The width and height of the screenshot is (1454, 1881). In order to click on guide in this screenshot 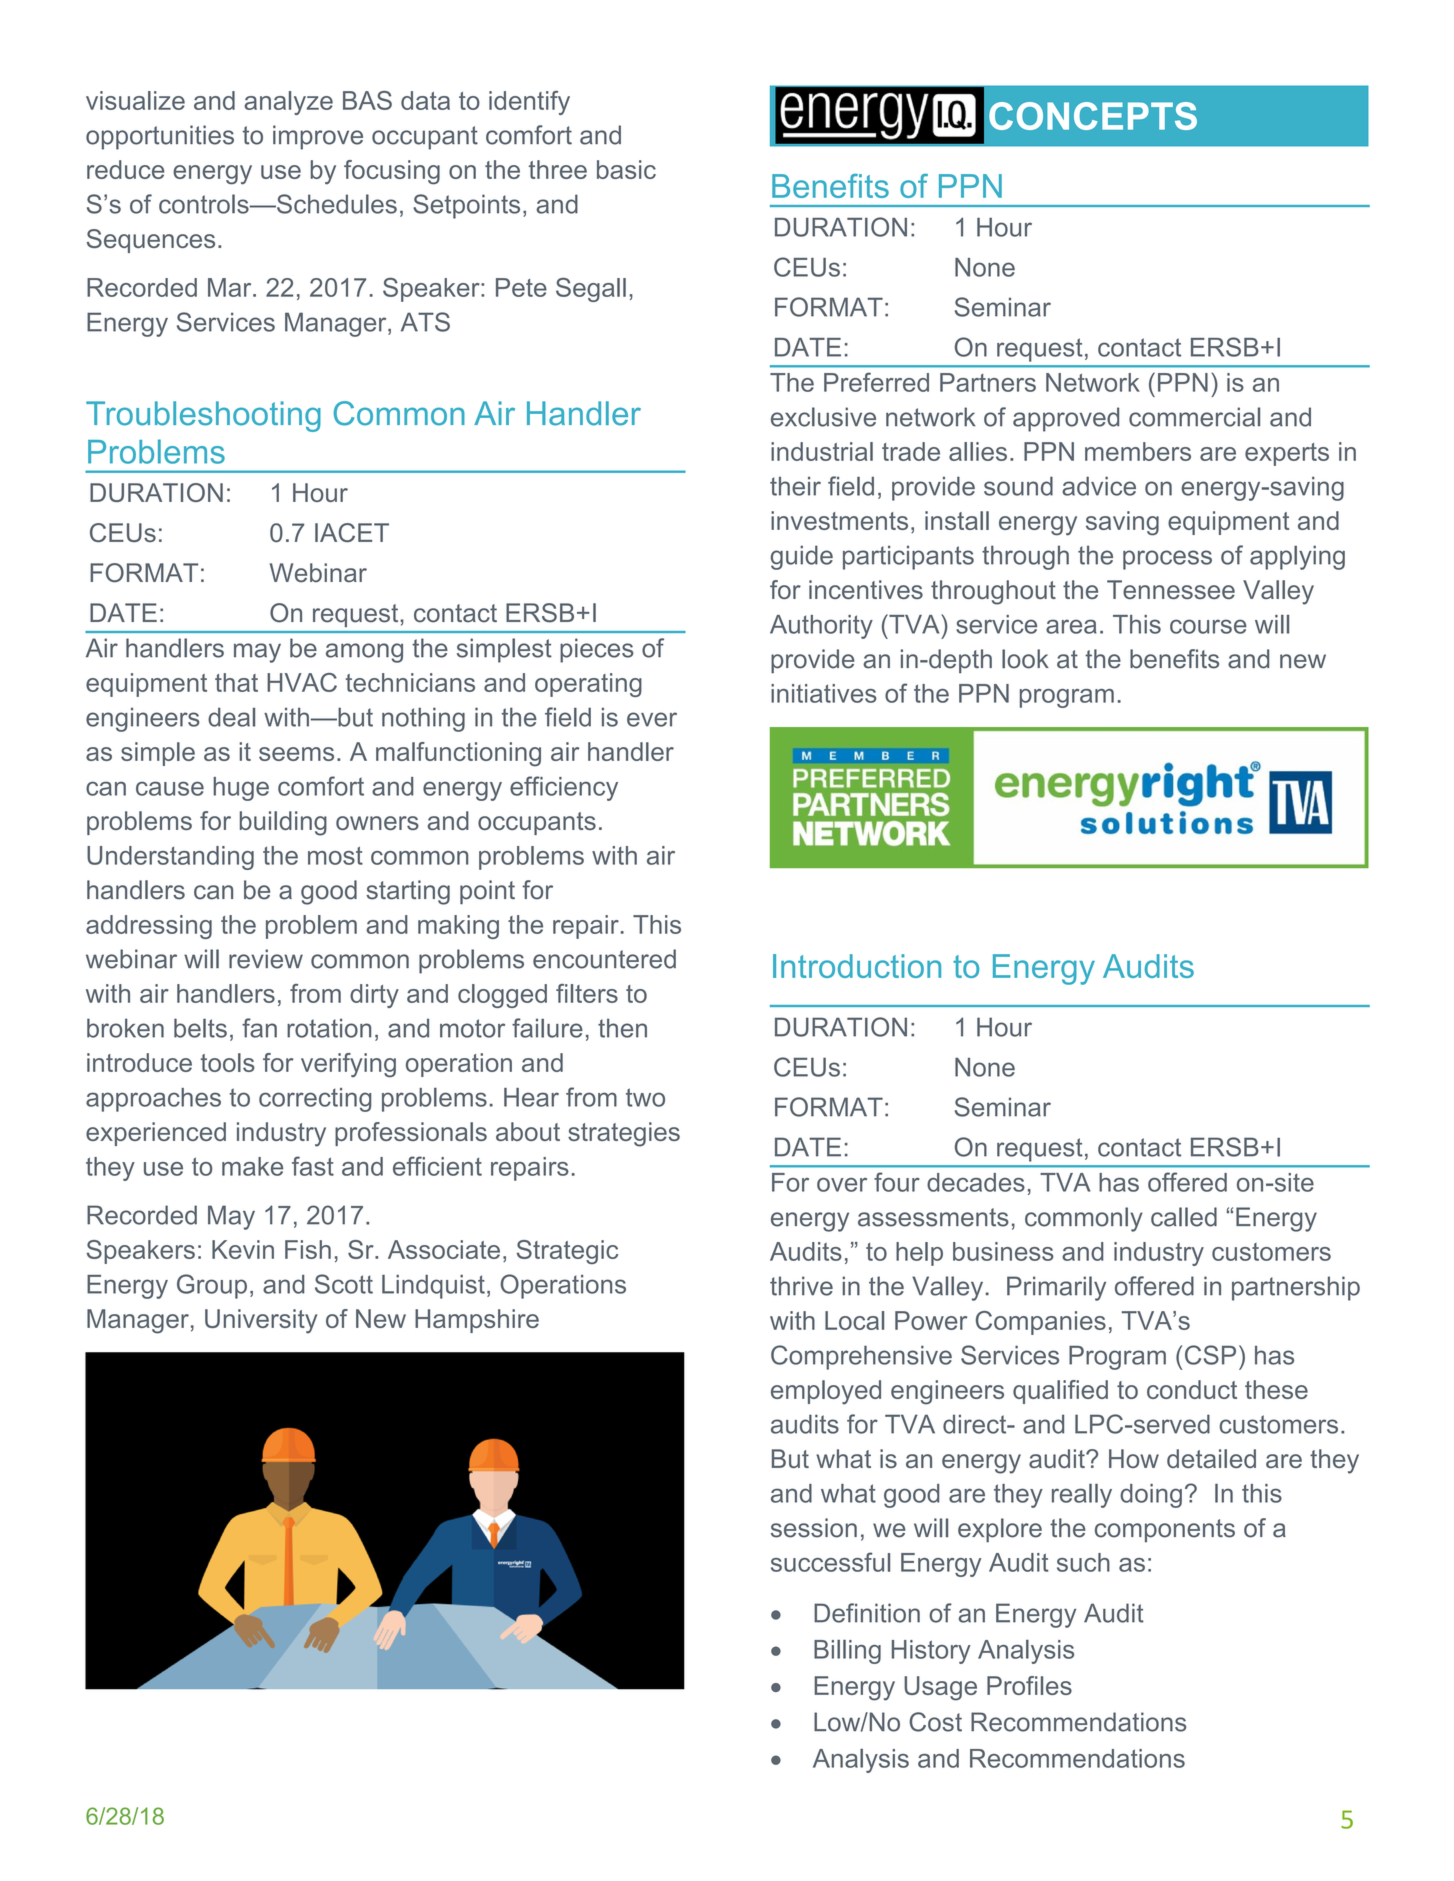, I will do `click(802, 557)`.
